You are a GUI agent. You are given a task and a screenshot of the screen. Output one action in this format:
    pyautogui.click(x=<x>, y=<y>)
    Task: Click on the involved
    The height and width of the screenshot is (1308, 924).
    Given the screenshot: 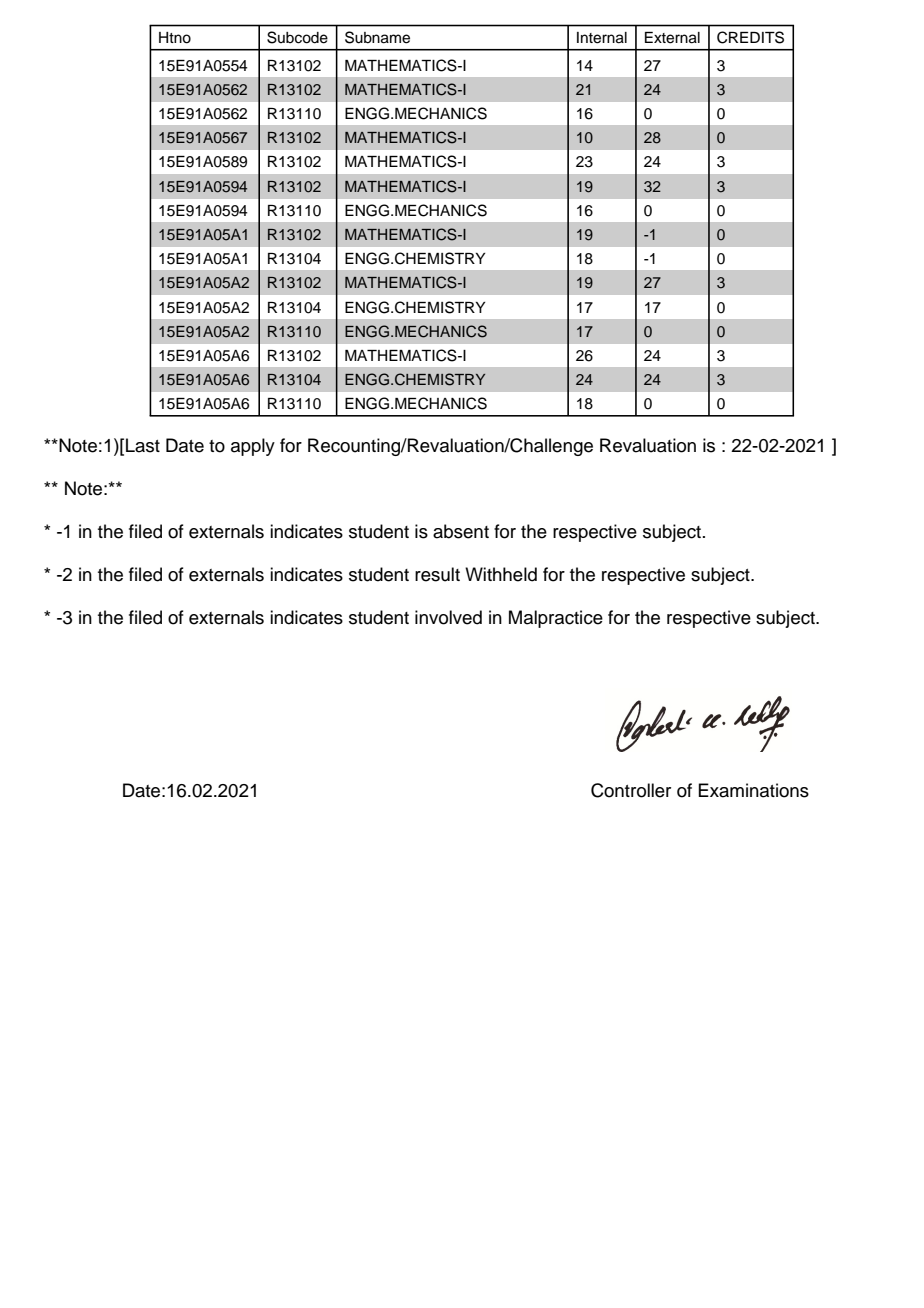 What is the action you would take?
    pyautogui.click(x=448, y=617)
